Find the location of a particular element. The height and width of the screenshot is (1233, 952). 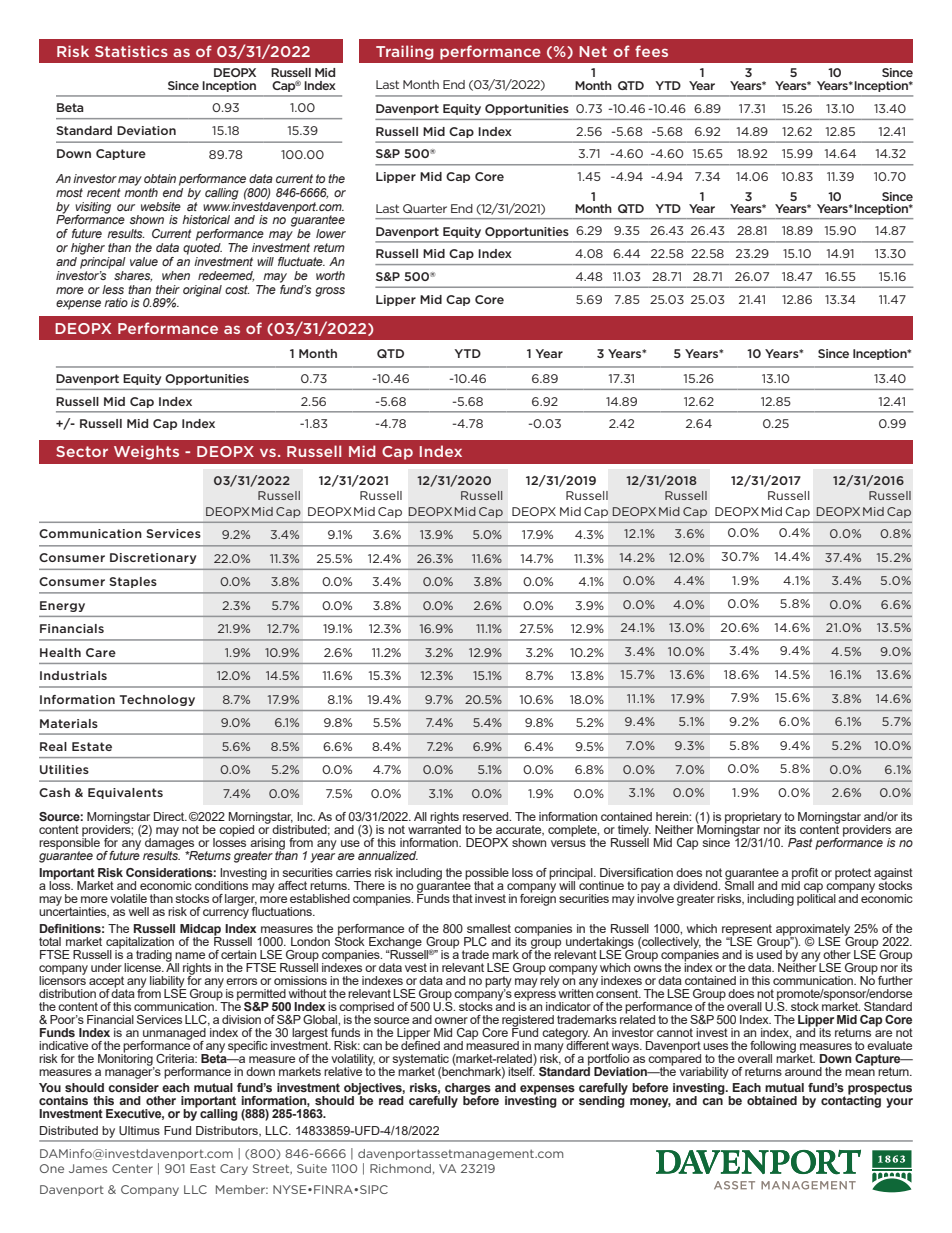

contacting is located at coordinates (851, 1101).
